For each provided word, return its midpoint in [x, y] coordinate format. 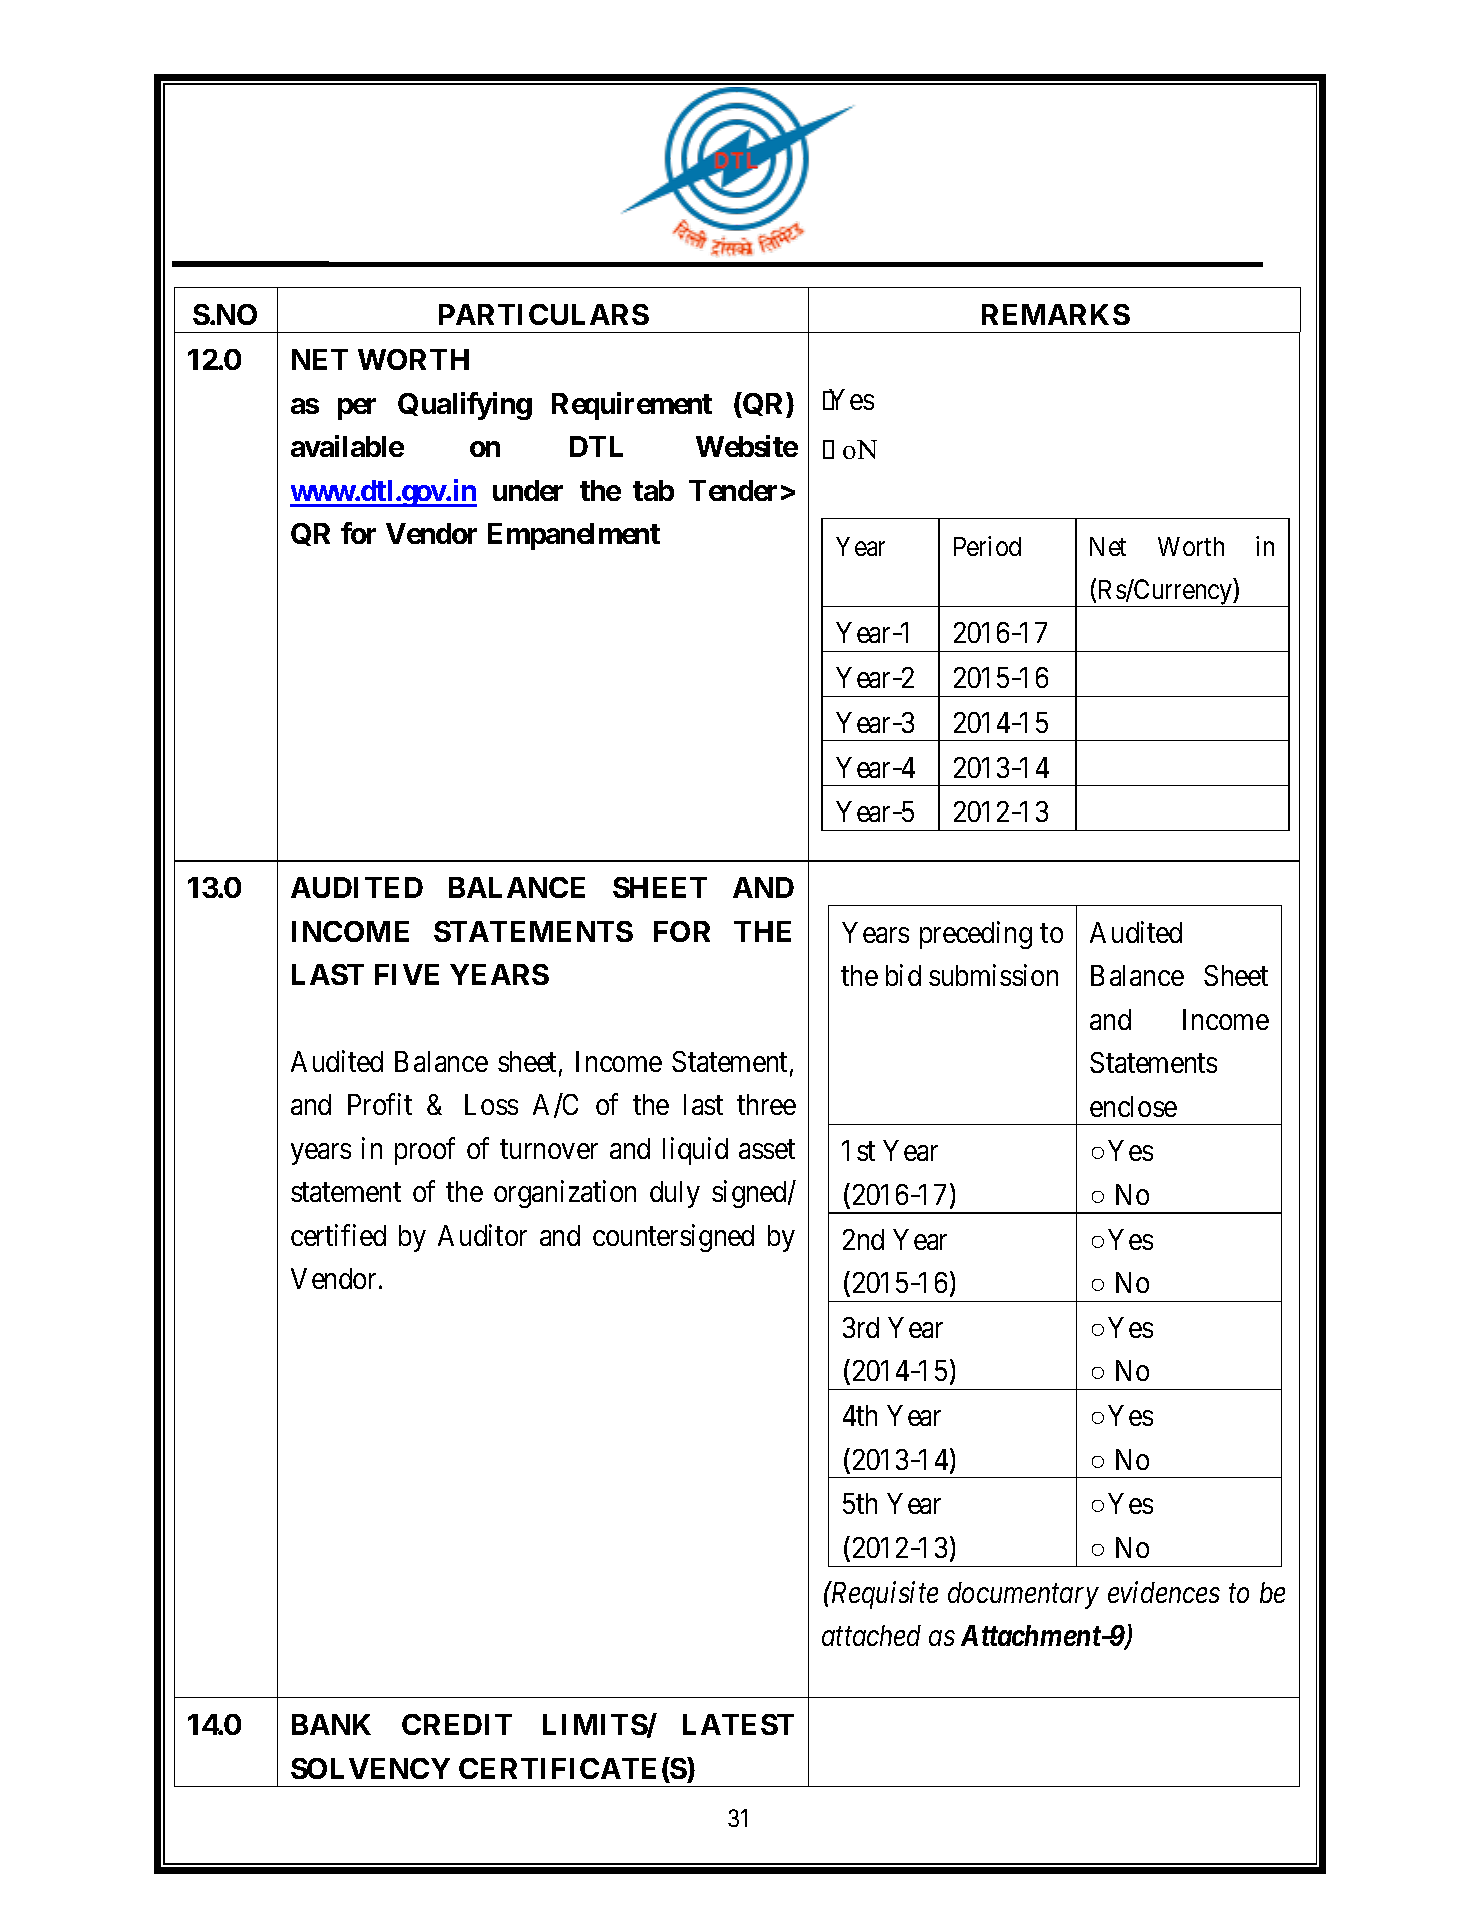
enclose [1133, 1106]
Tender [733, 490]
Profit [380, 1104]
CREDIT [457, 1724]
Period [987, 546]
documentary [1023, 1595]
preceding [976, 935]
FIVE [407, 974]
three [766, 1104]
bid [903, 975]
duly [675, 1194]
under [528, 490]
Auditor [482, 1235]
